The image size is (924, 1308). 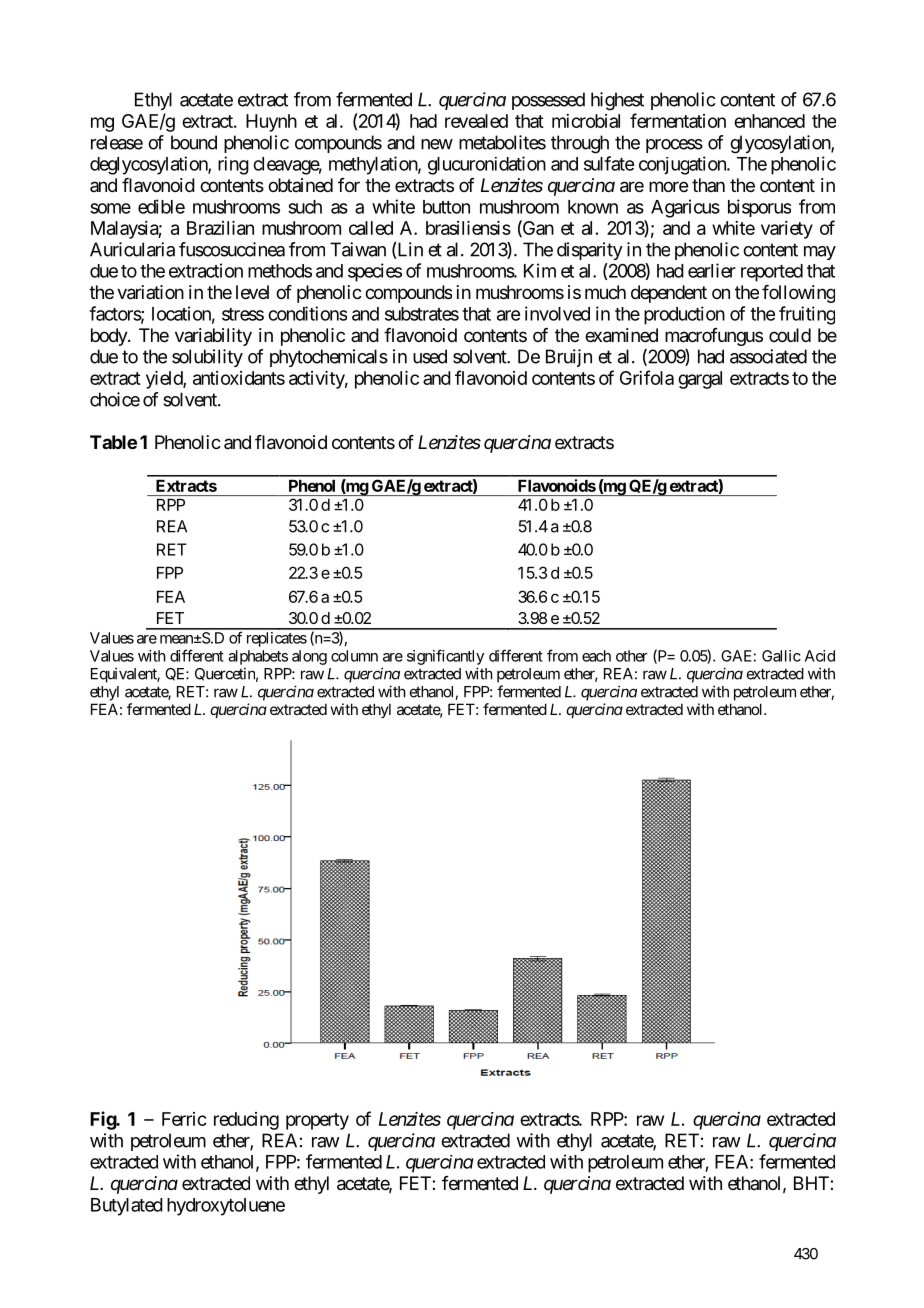 I want to click on Ferric, so click(x=184, y=1119).
